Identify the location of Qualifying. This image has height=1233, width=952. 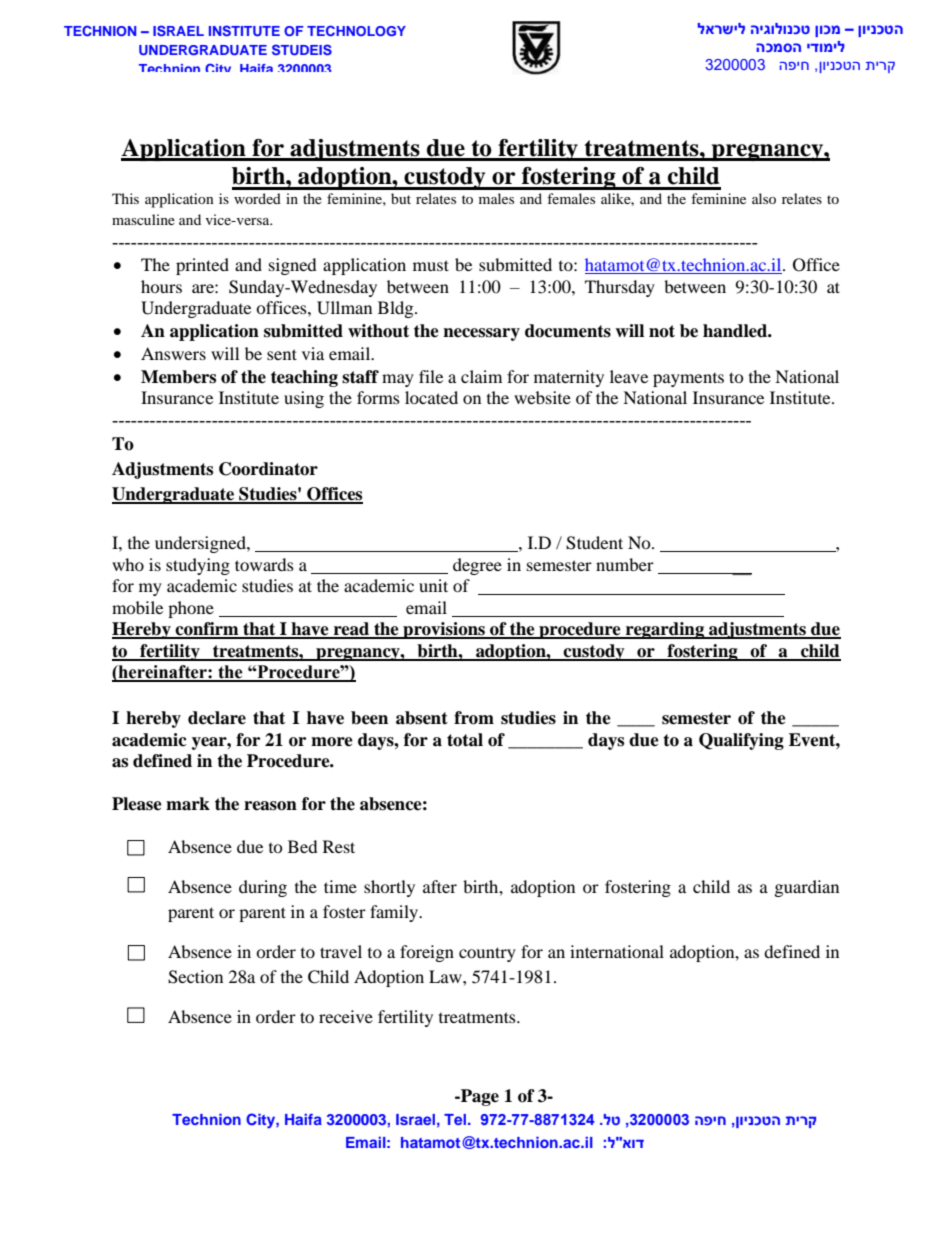
(741, 741).
